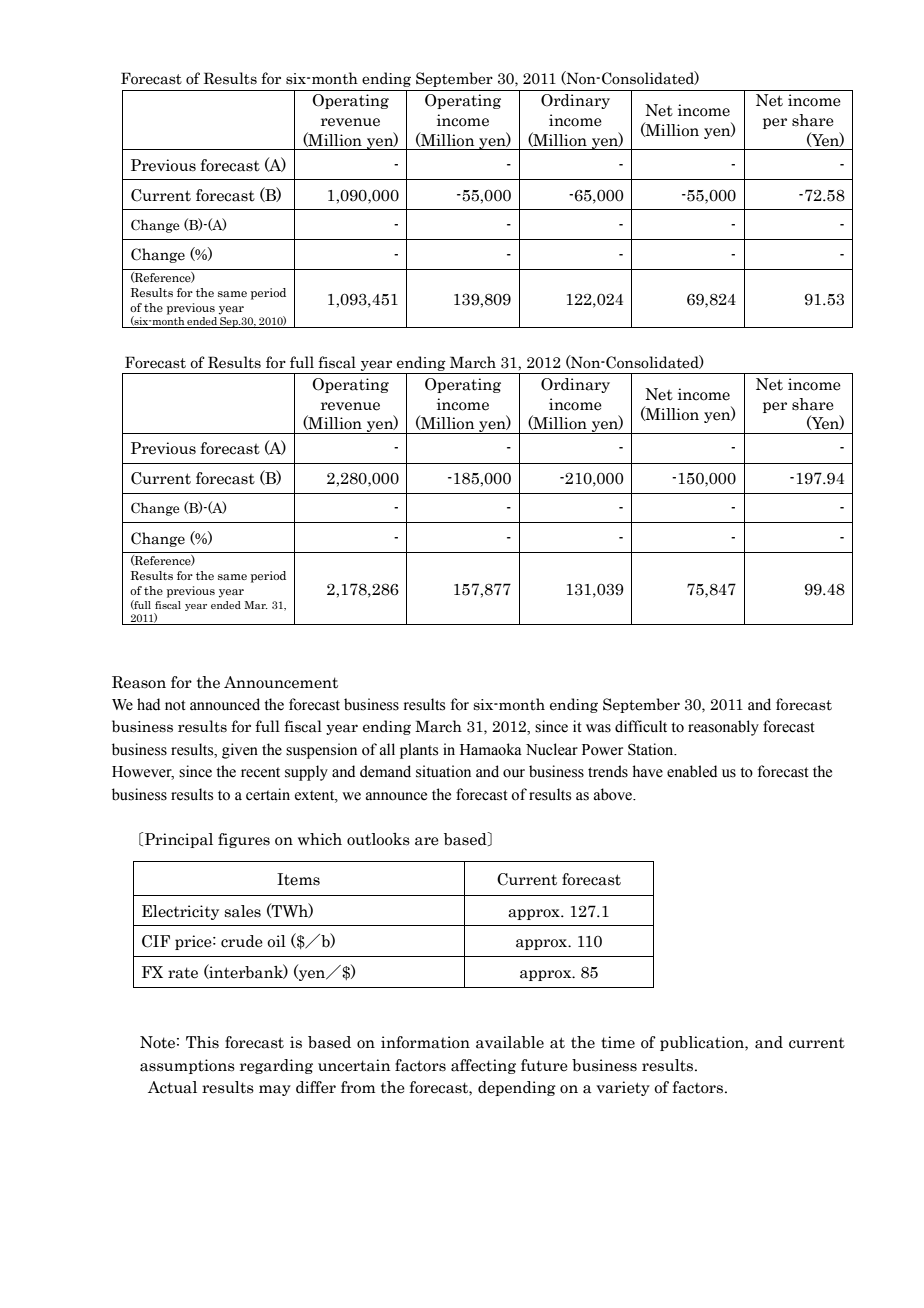 The image size is (924, 1308). I want to click on difficult, so click(641, 726).
